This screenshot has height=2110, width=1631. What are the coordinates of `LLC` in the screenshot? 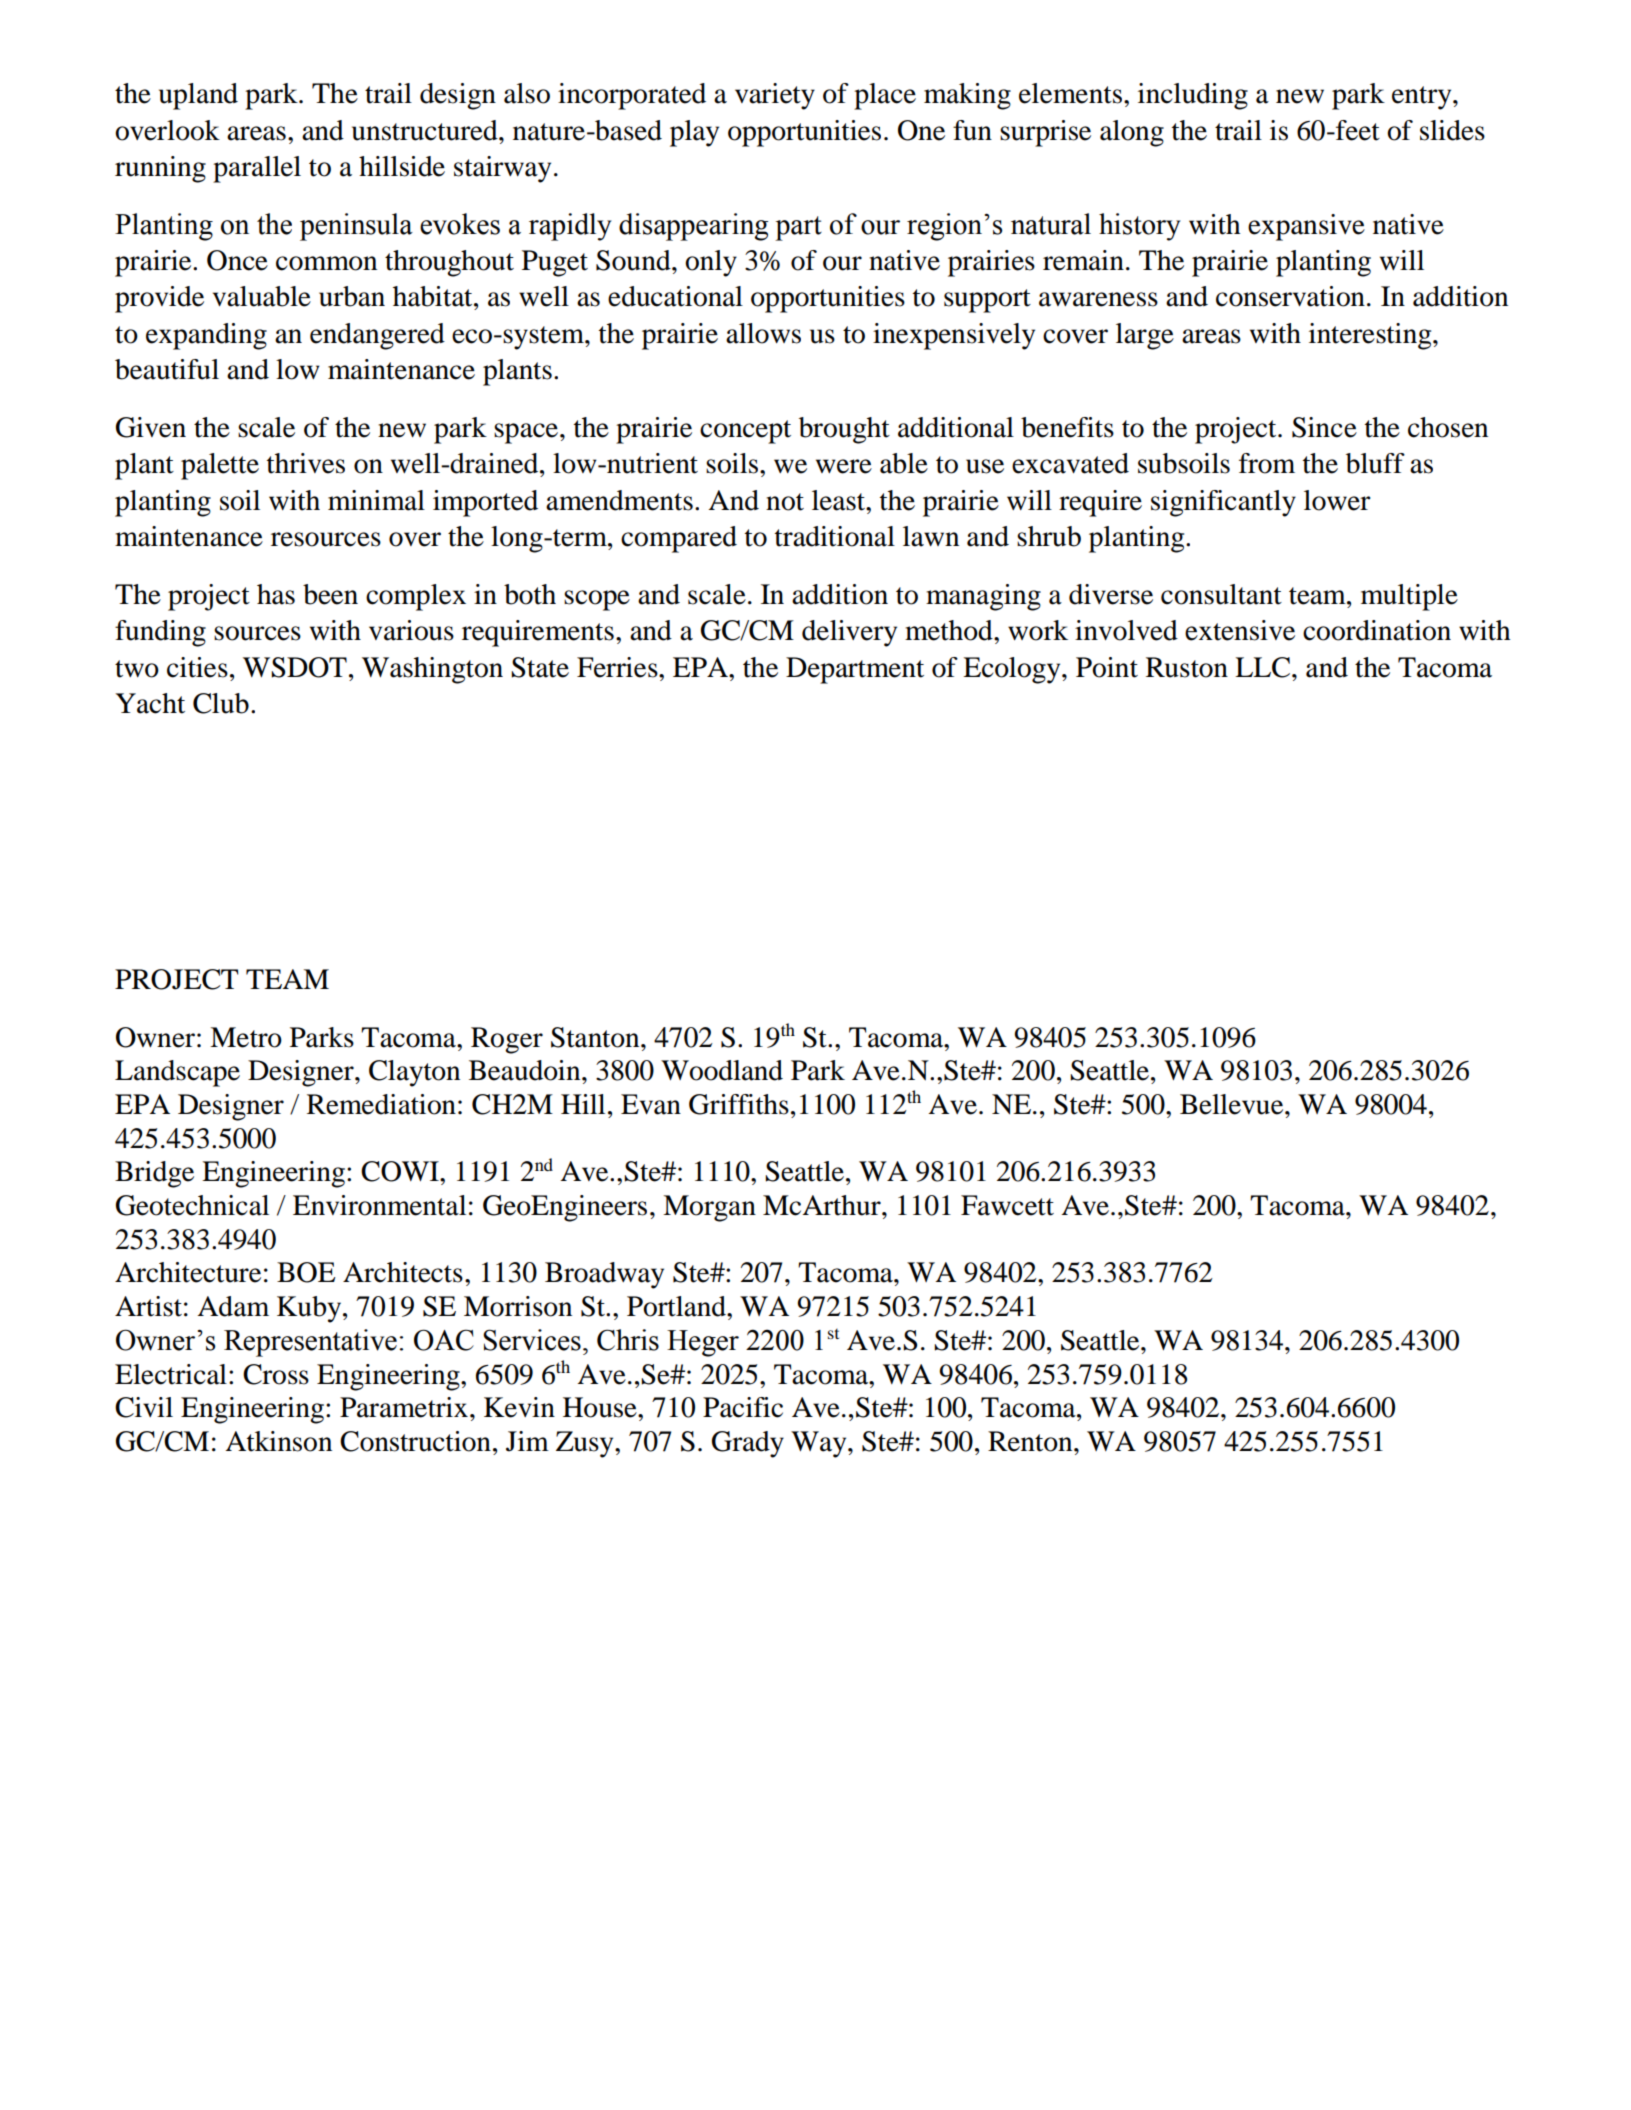 It's located at (1264, 667).
